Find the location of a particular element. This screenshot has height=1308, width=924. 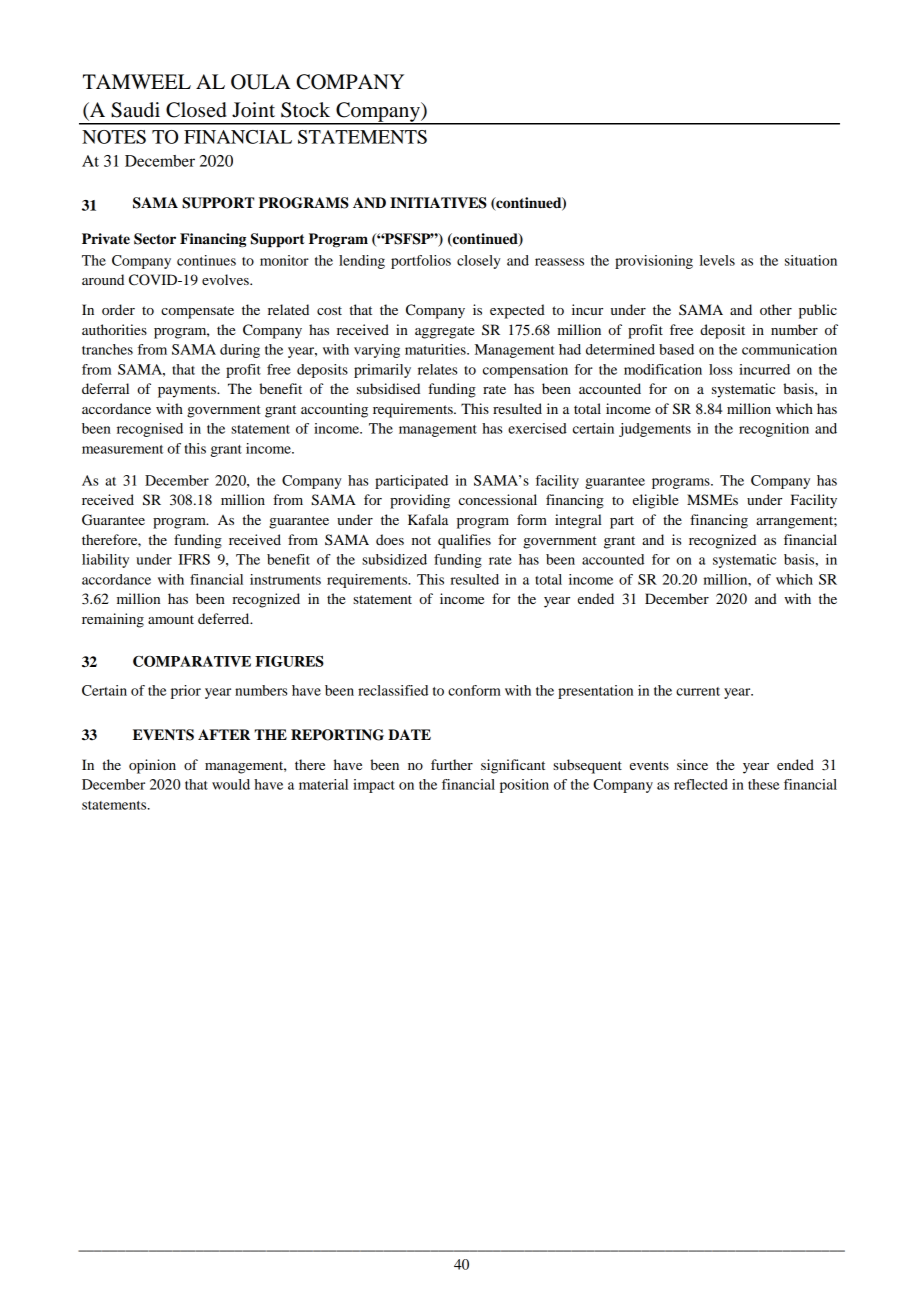

further is located at coordinates (452, 764).
